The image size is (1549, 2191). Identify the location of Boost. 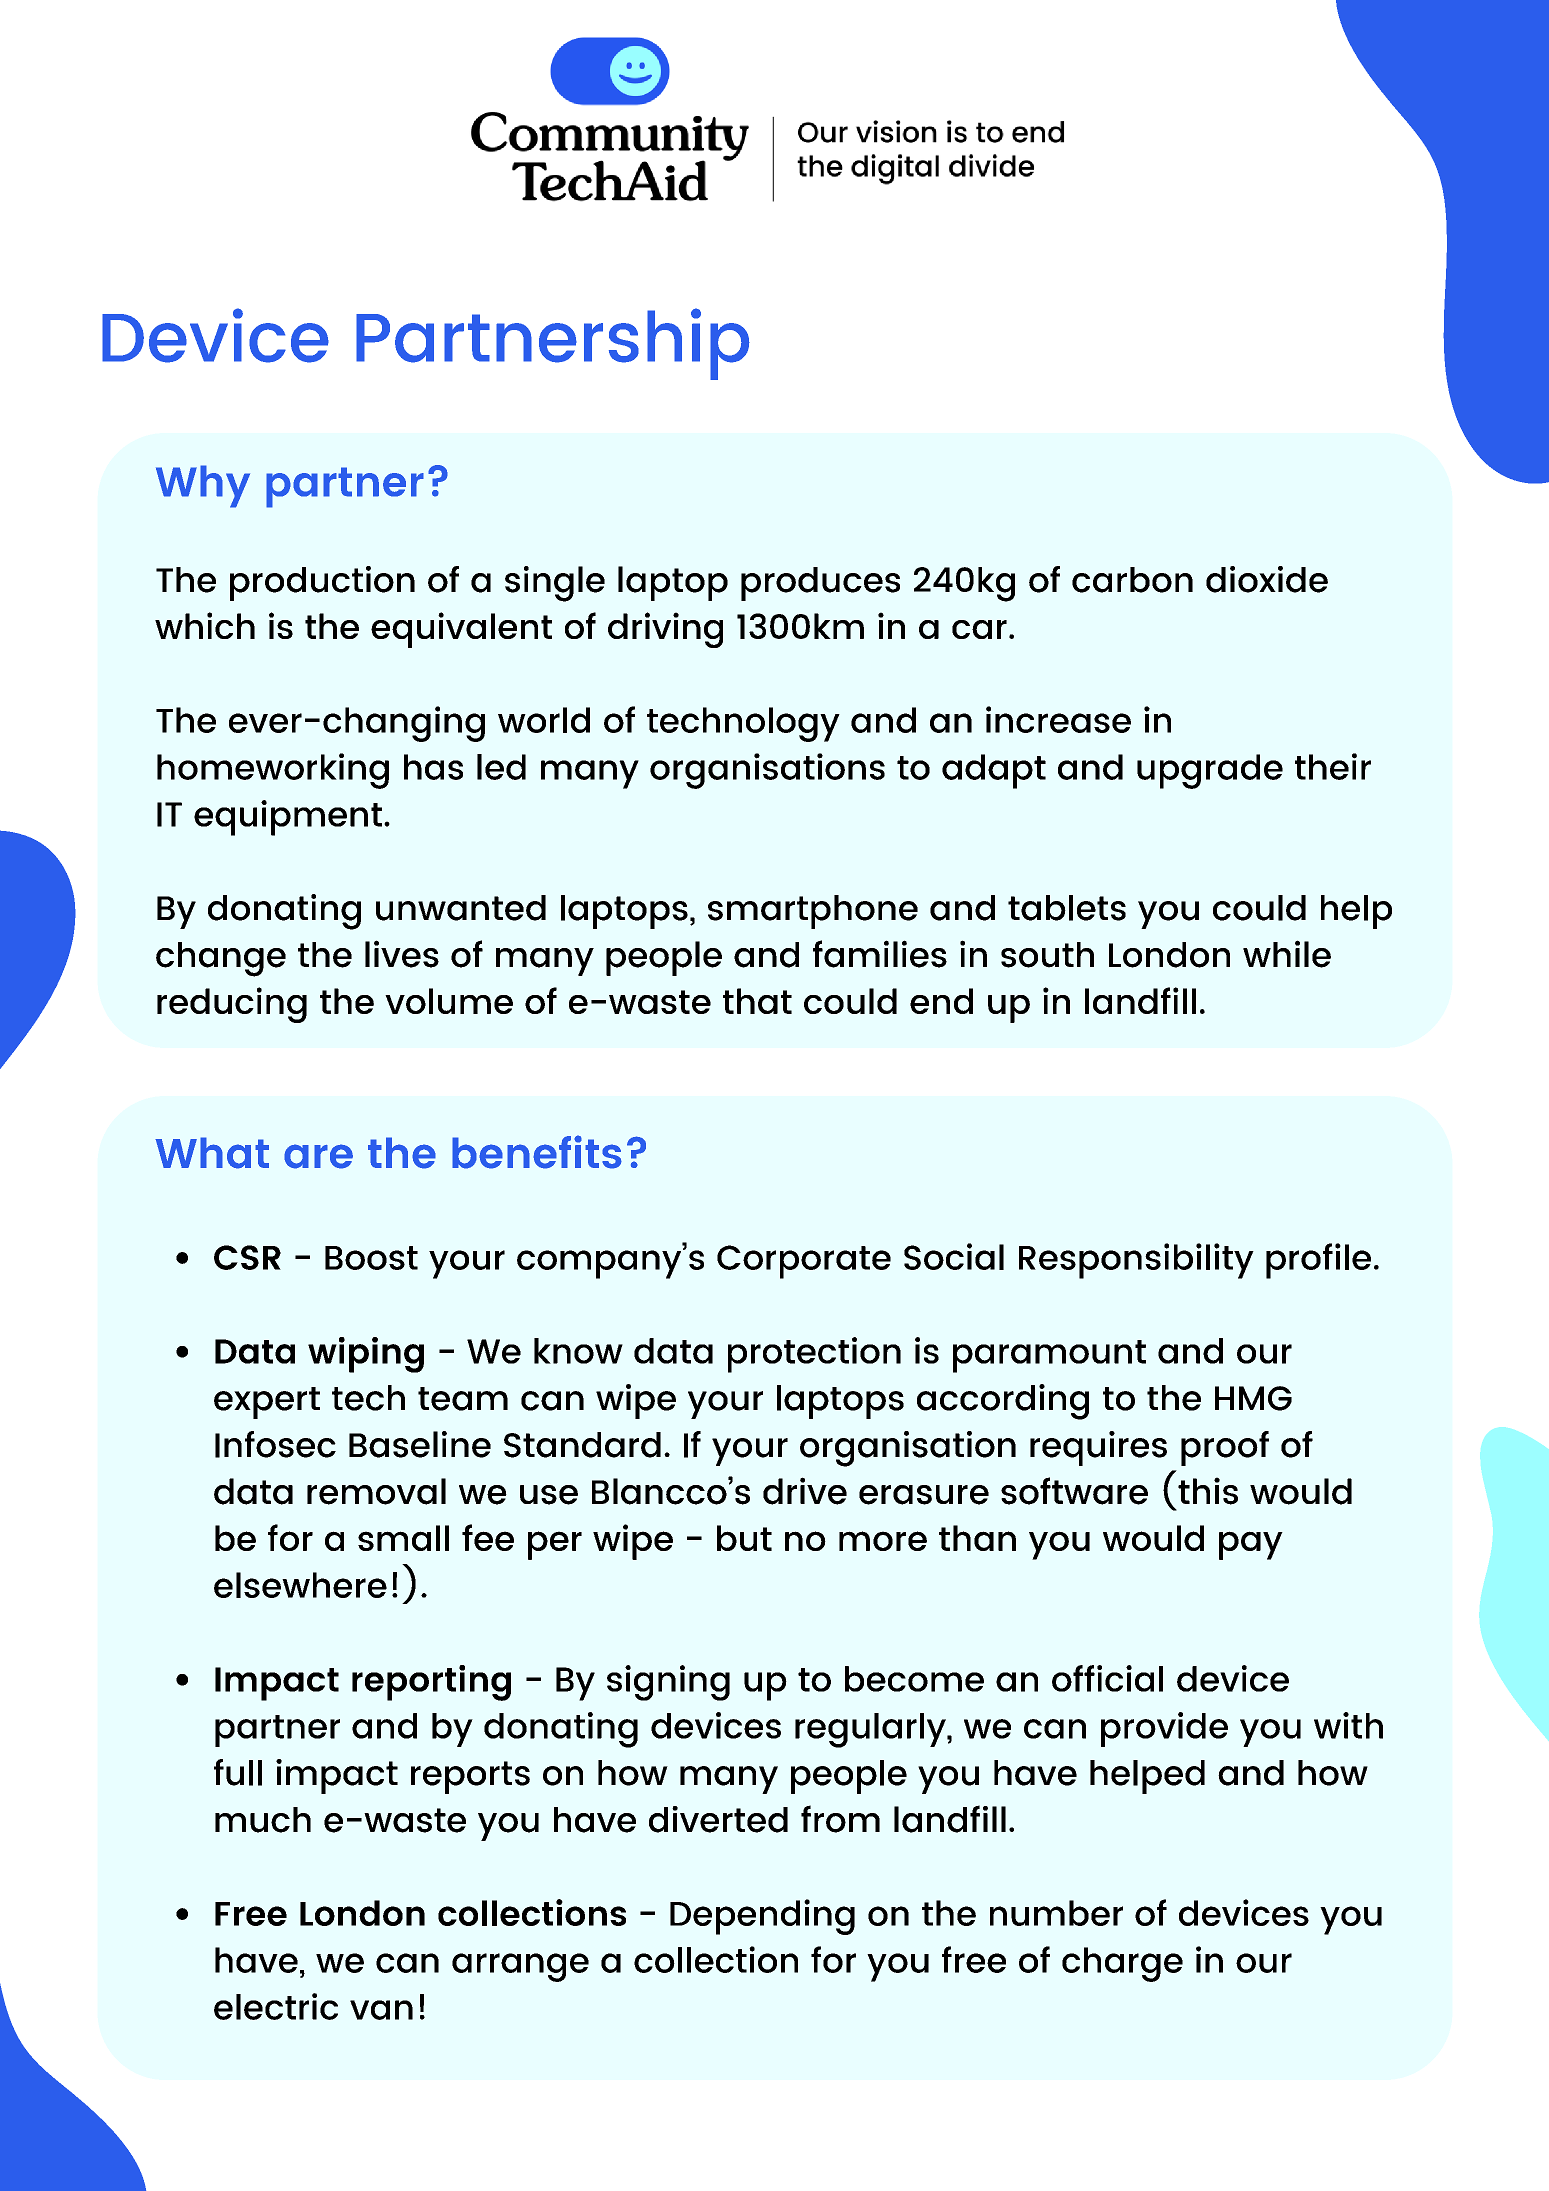
(371, 1258).
